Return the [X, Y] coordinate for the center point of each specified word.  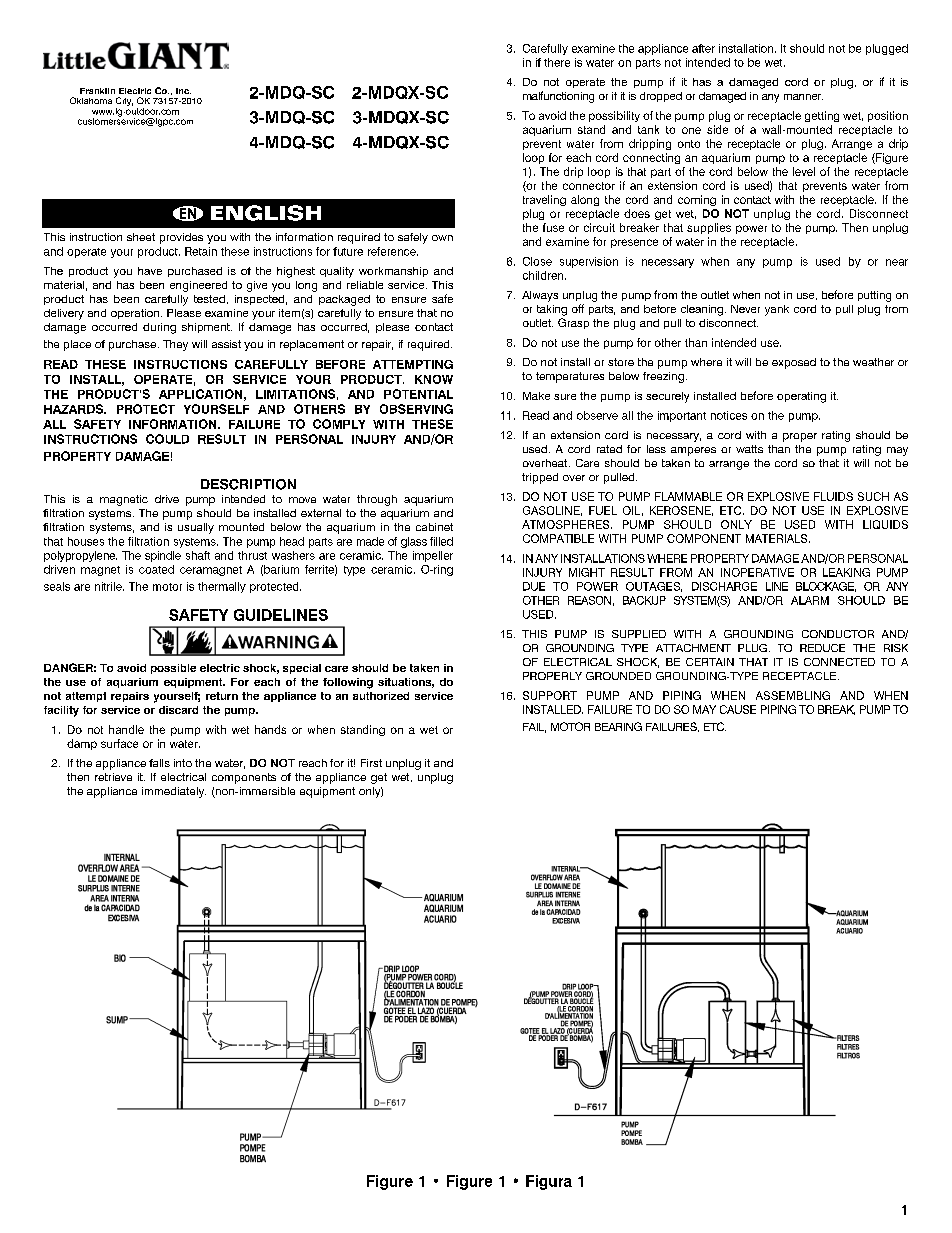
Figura [549, 1182]
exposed [794, 363]
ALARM [810, 600]
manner [803, 97]
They [175, 345]
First [371, 763]
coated [156, 569]
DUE [534, 586]
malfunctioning [558, 97]
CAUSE [738, 709]
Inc [183, 91]
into [183, 763]
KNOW [434, 379]
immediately [174, 792]
